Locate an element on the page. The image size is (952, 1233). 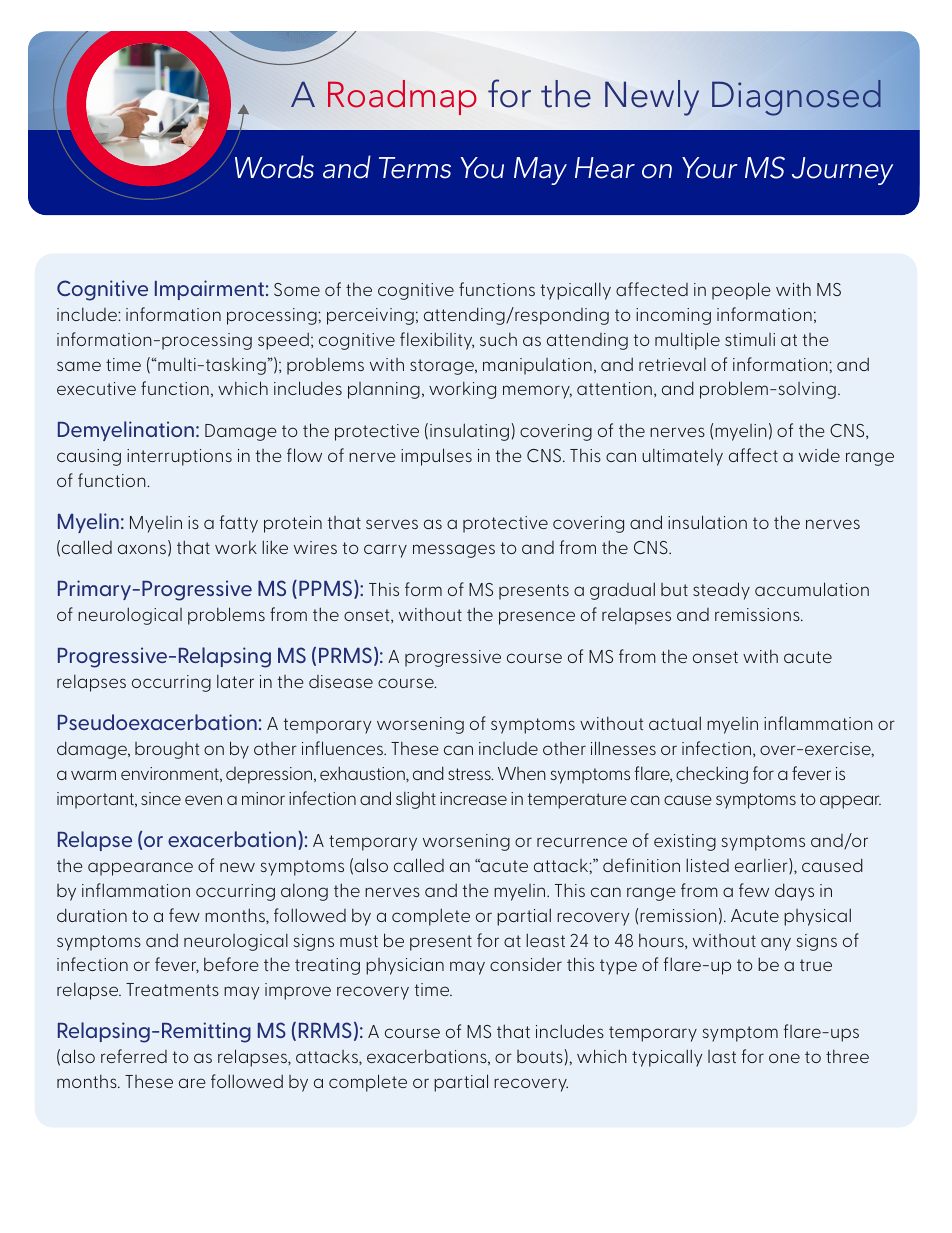
Diagnosed is located at coordinates (796, 98).
